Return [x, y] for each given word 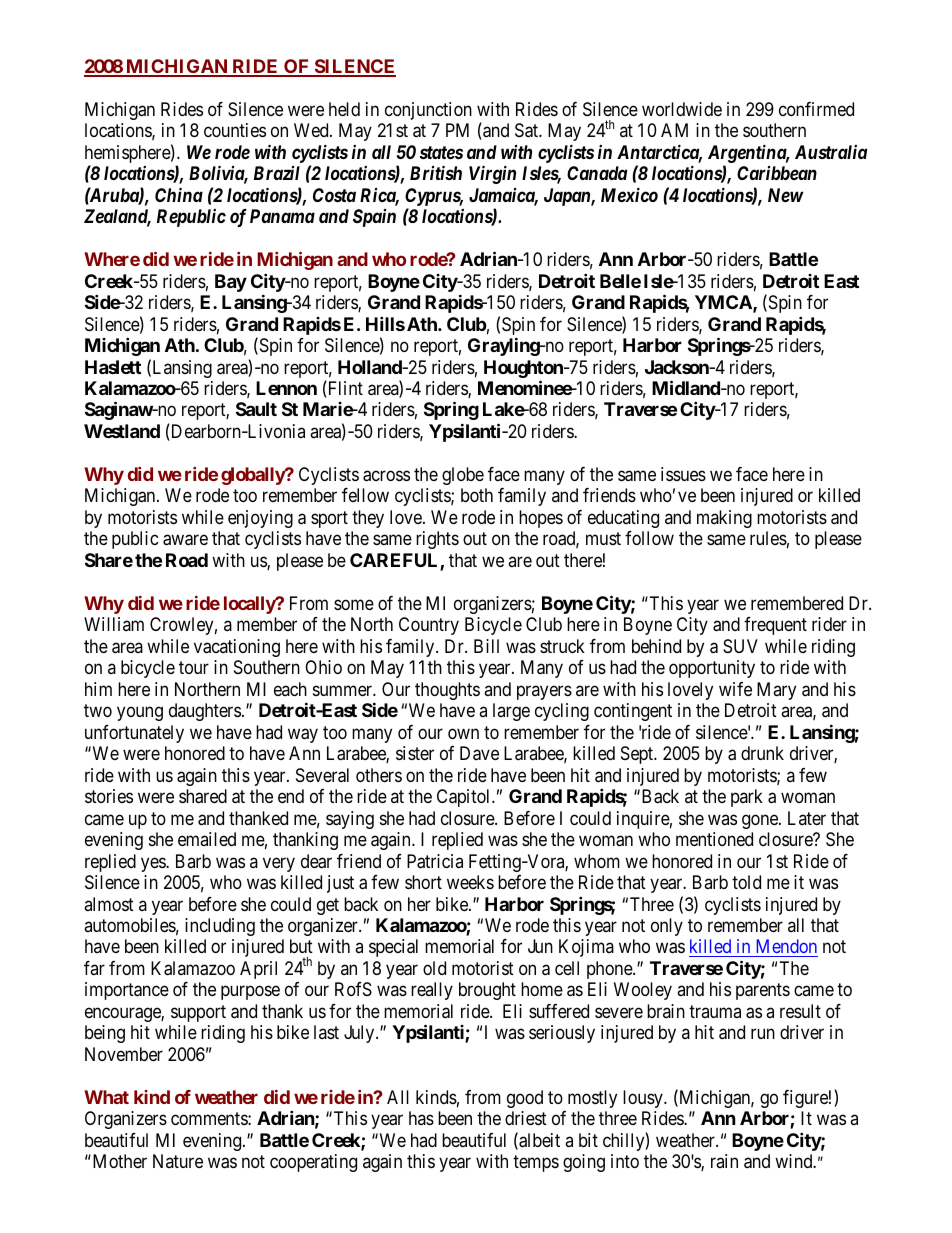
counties [235, 130]
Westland [122, 431]
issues [683, 474]
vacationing [237, 648]
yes [154, 864]
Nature [178, 1161]
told [746, 882]
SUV [740, 646]
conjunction [428, 111]
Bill [486, 646]
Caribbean [777, 173]
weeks [470, 882]
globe [463, 476]
